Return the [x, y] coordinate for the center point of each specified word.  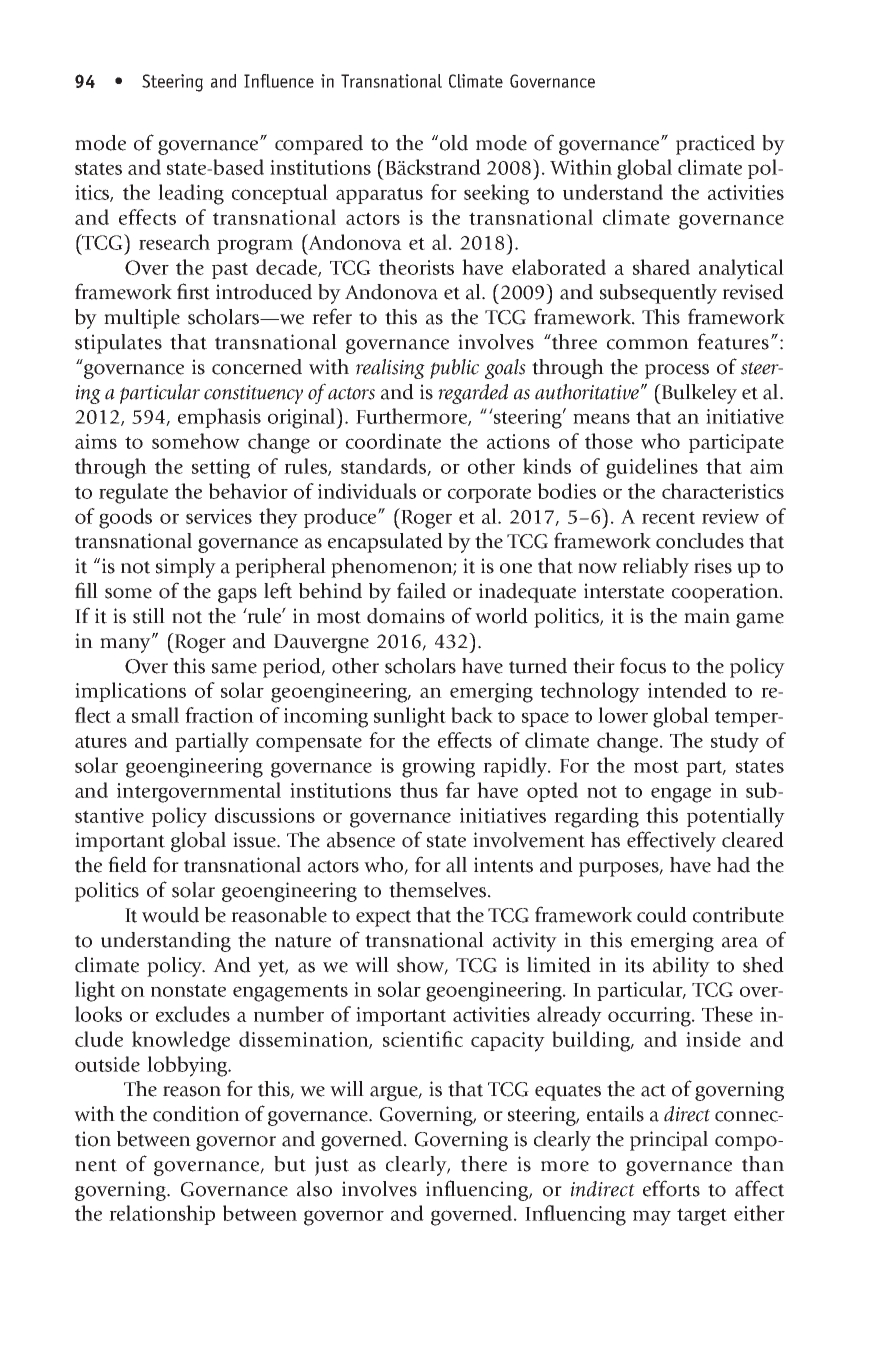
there [484, 1164]
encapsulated [385, 543]
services [219, 516]
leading [191, 194]
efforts [671, 1188]
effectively [671, 841]
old [454, 143]
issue [255, 840]
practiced [715, 145]
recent [668, 517]
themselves [437, 890]
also [314, 1189]
